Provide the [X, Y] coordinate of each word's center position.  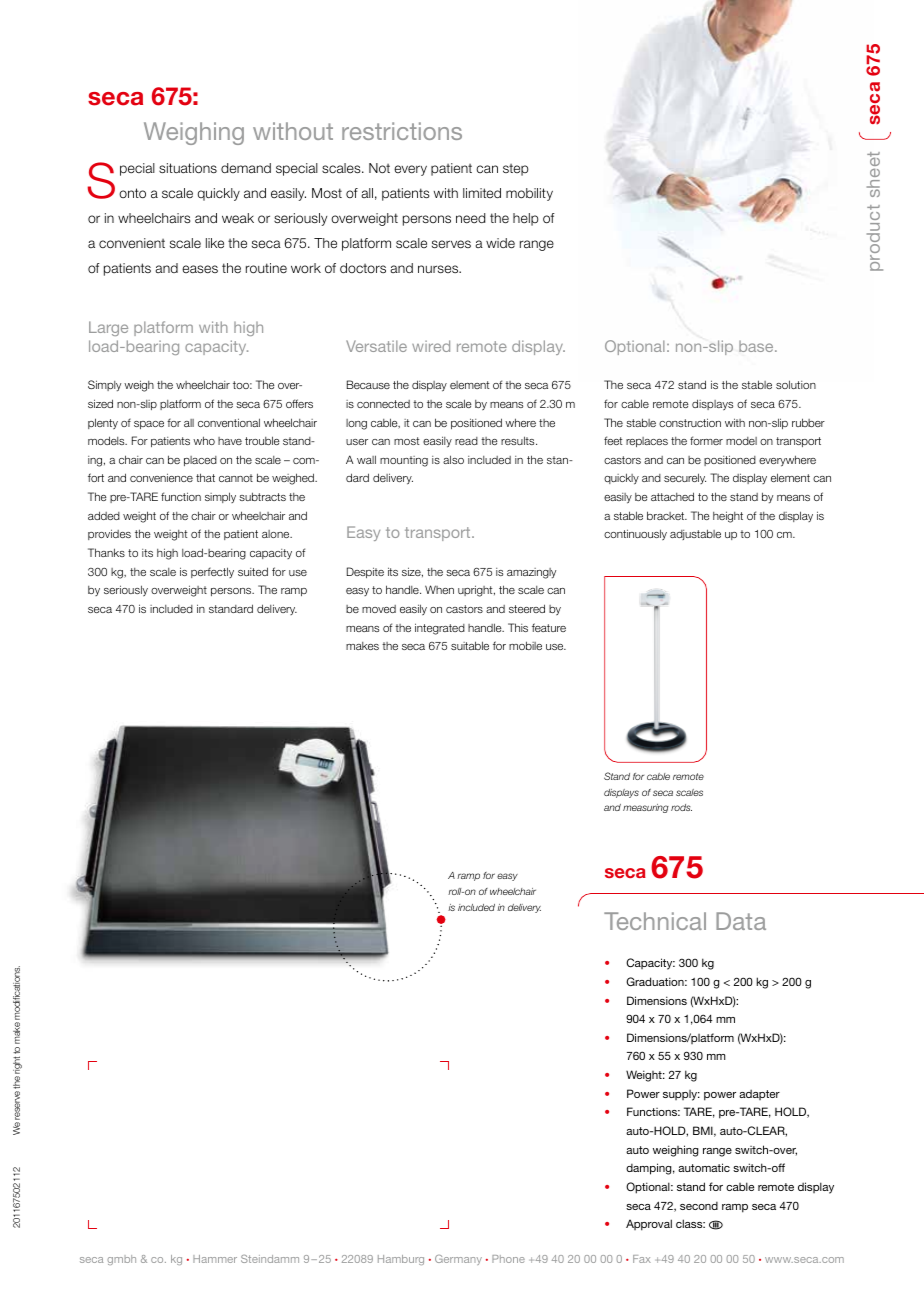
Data [741, 921]
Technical [655, 921]
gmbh [121, 1260]
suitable [470, 645]
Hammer [215, 1259]
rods [681, 807]
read [466, 441]
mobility [529, 194]
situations [188, 168]
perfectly [212, 572]
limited [482, 193]
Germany [458, 1260]
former [706, 440]
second [699, 1206]
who [204, 440]
